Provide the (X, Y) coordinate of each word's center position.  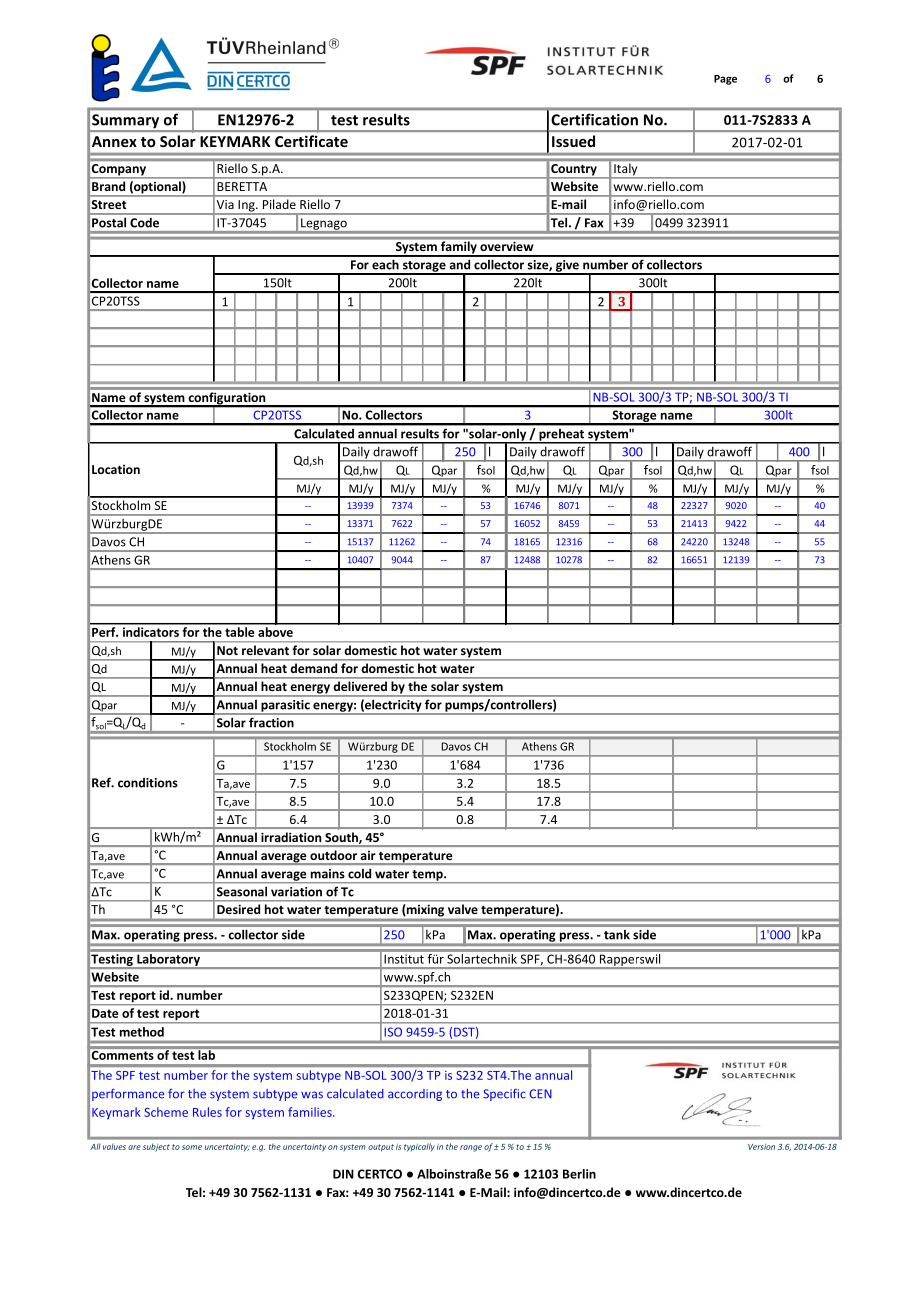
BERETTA (242, 186)
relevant (265, 650)
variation (296, 892)
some (192, 1147)
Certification (594, 119)
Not (227, 650)
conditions (148, 783)
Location (116, 469)
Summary (126, 122)
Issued (573, 141)
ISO (393, 1032)
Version (761, 1147)
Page (725, 80)
